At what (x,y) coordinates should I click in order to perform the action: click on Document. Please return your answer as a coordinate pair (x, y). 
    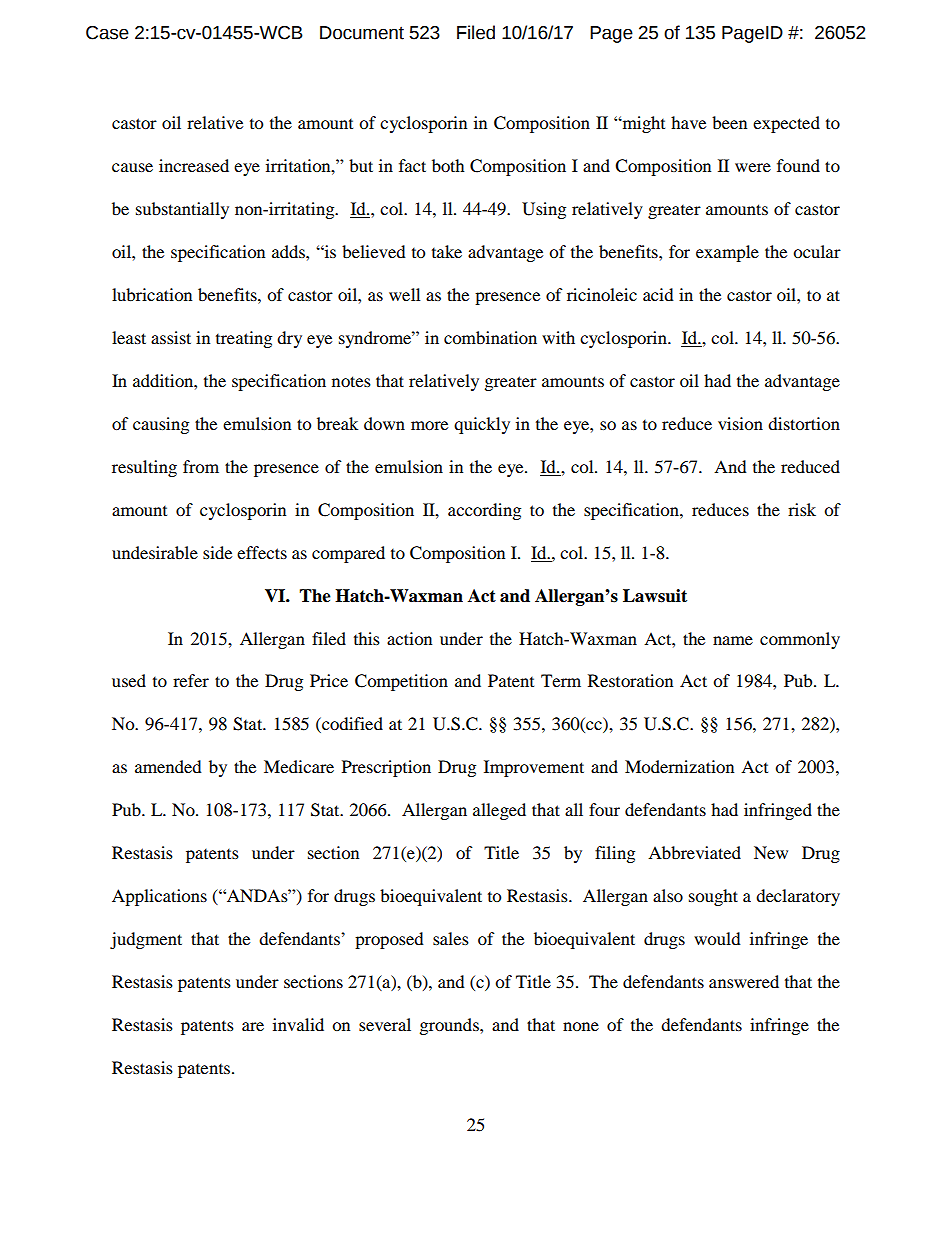
    Looking at the image, I should click on (362, 33).
